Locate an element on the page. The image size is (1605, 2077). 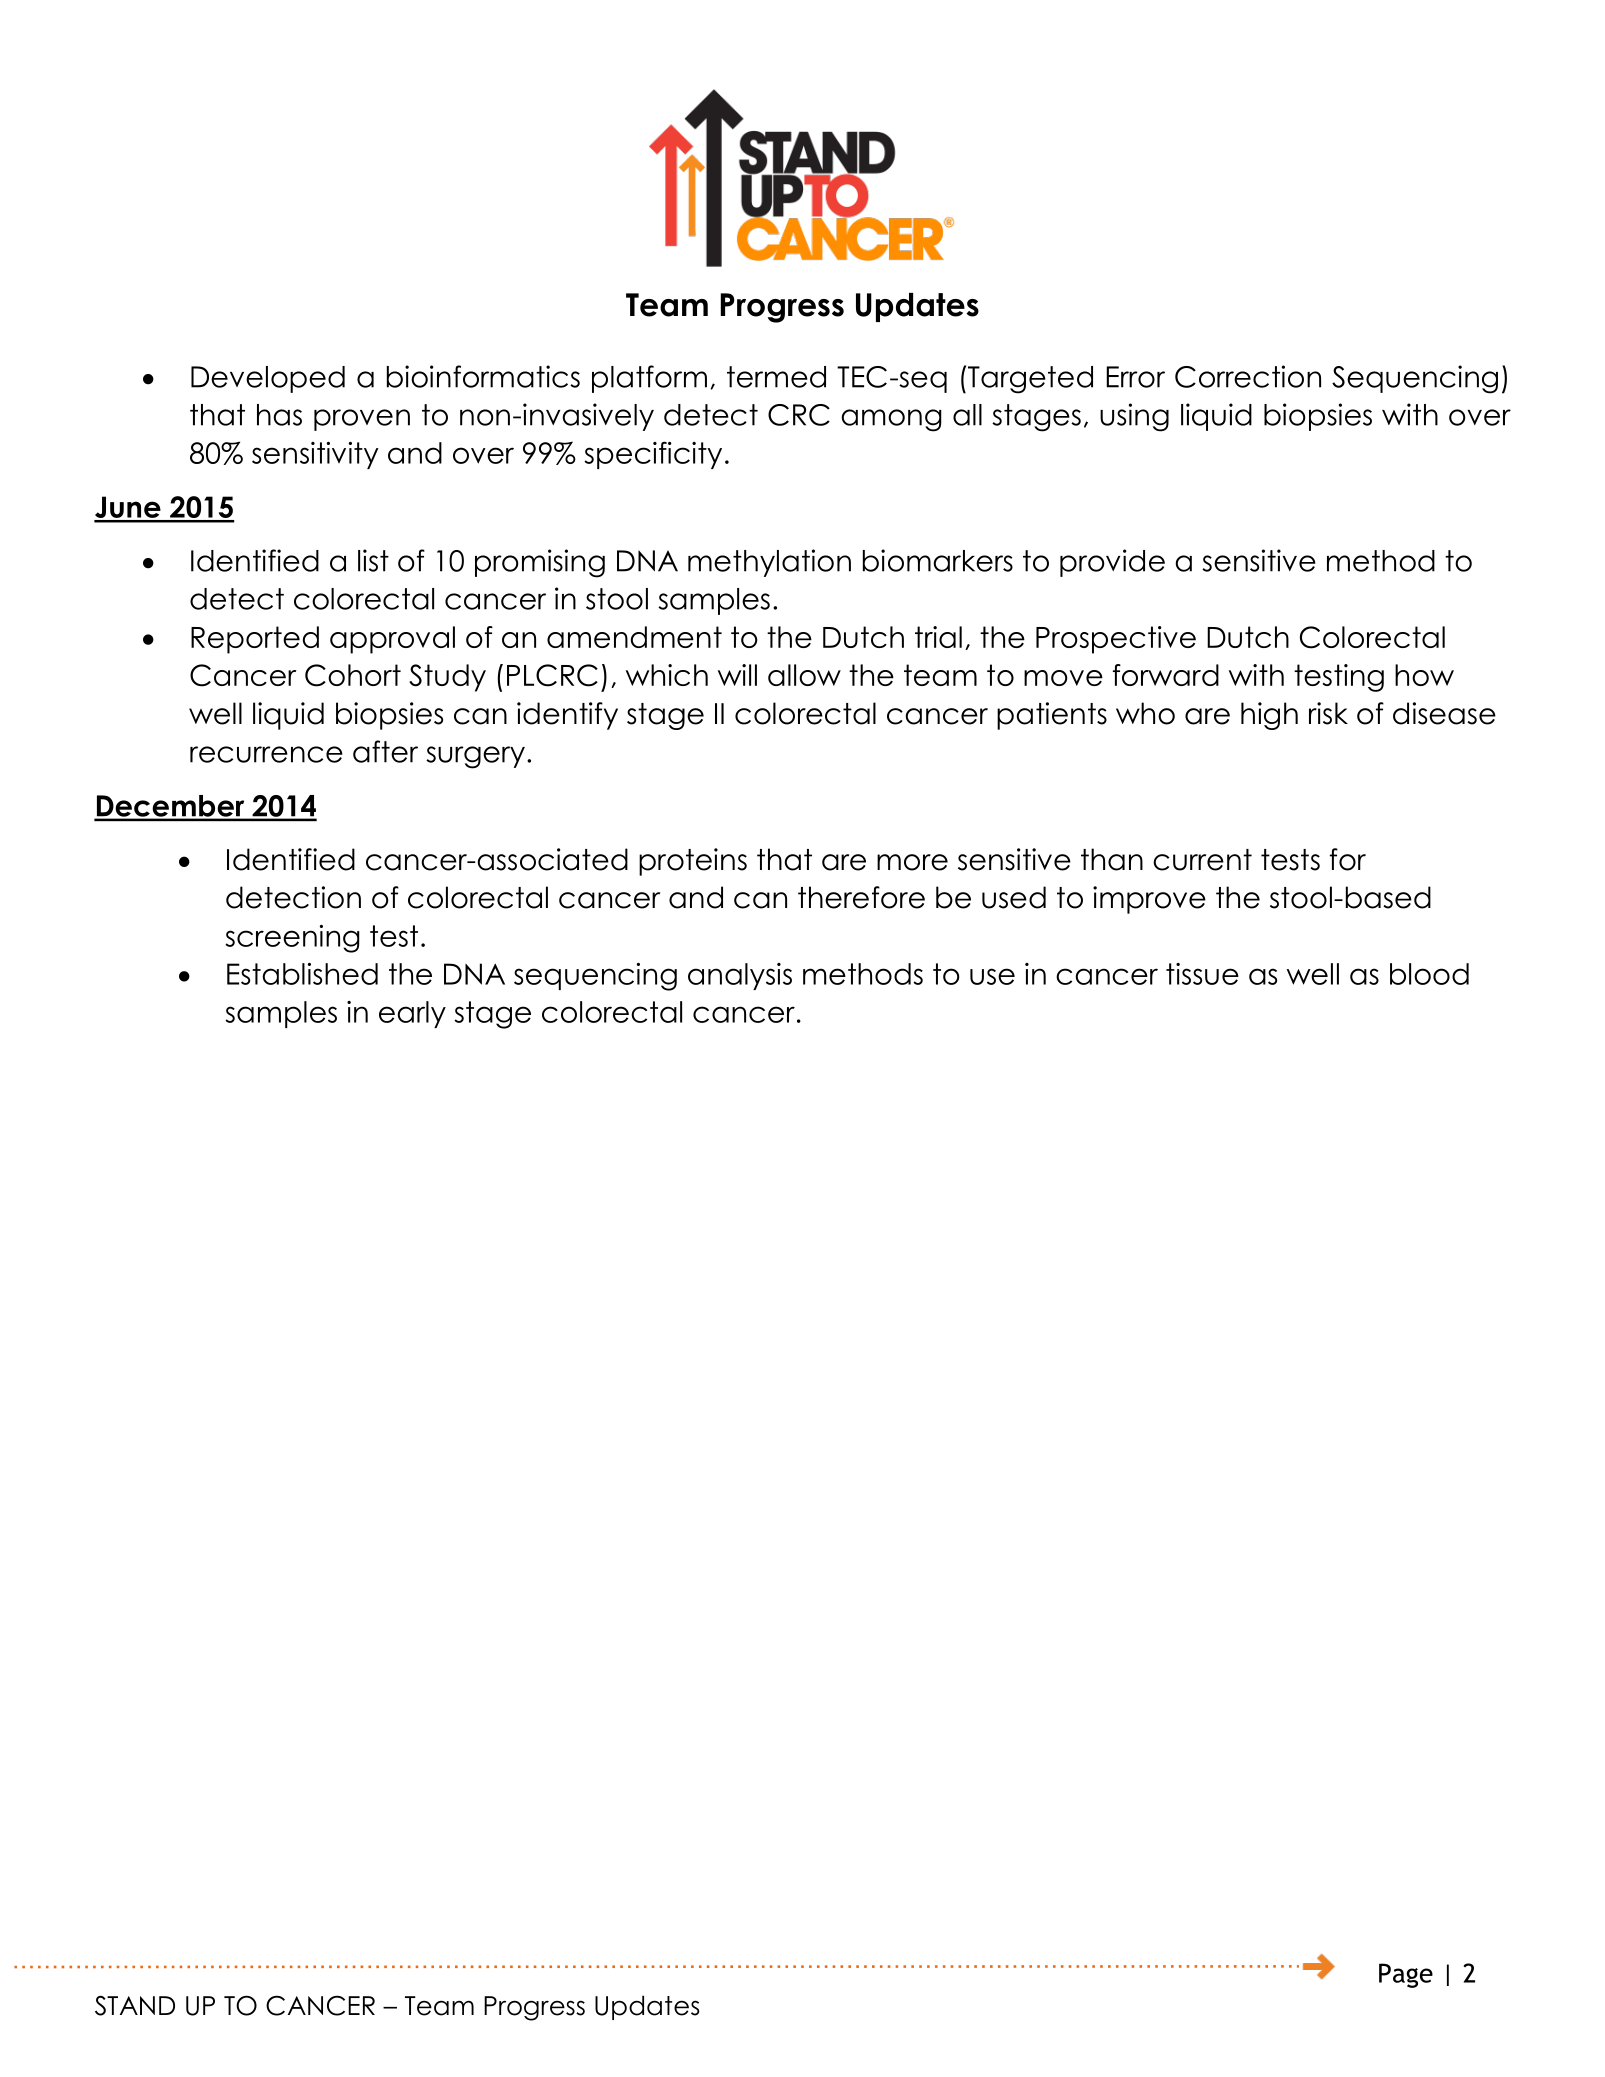
tissue is located at coordinates (1202, 974).
